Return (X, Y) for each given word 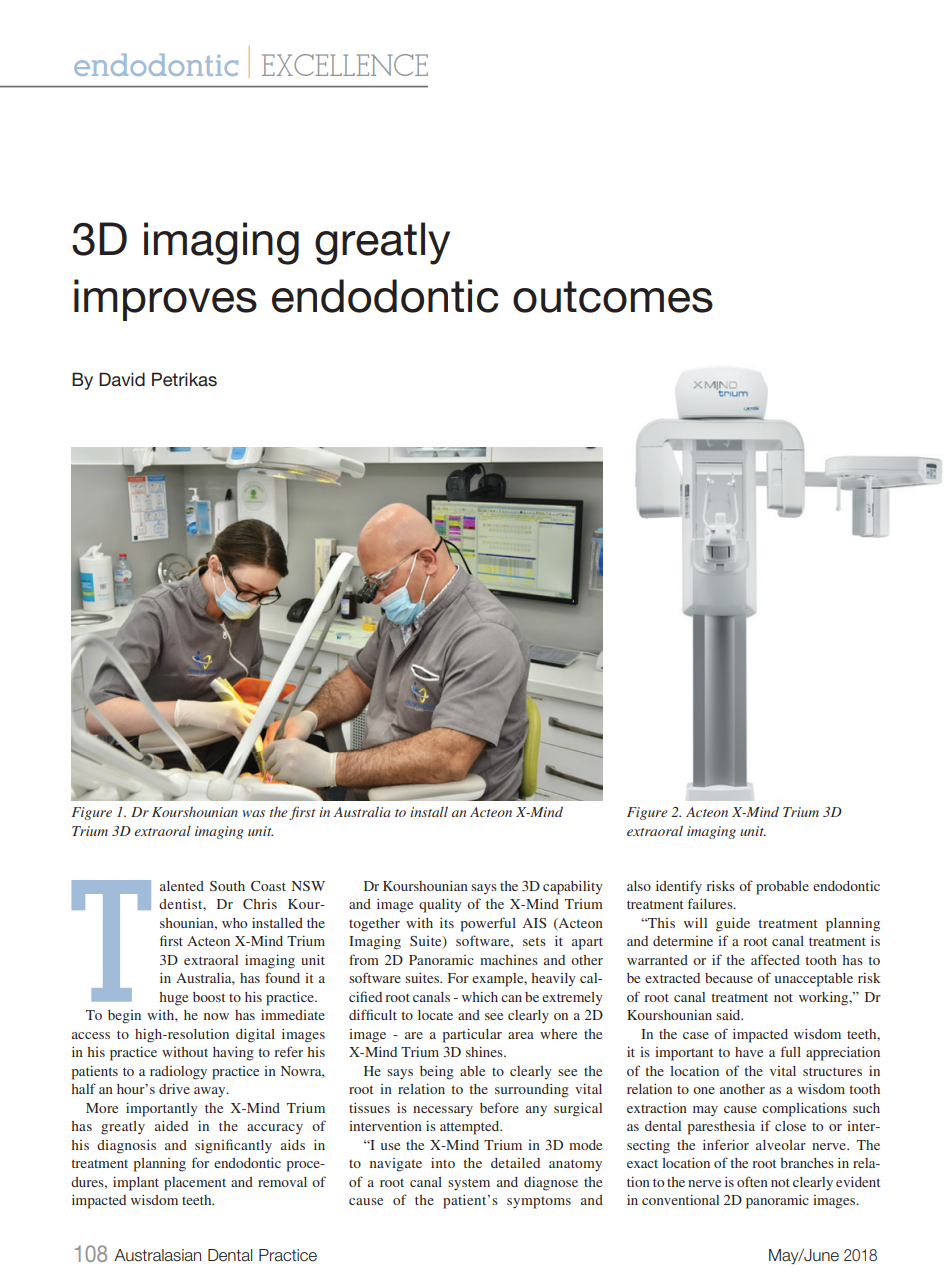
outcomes (613, 297)
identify (679, 887)
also (639, 886)
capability (573, 887)
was (253, 813)
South (227, 886)
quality (440, 905)
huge (174, 999)
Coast (268, 886)
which (480, 996)
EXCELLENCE (345, 65)
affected (775, 959)
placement (195, 1184)
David (122, 379)
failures (711, 903)
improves (165, 300)
